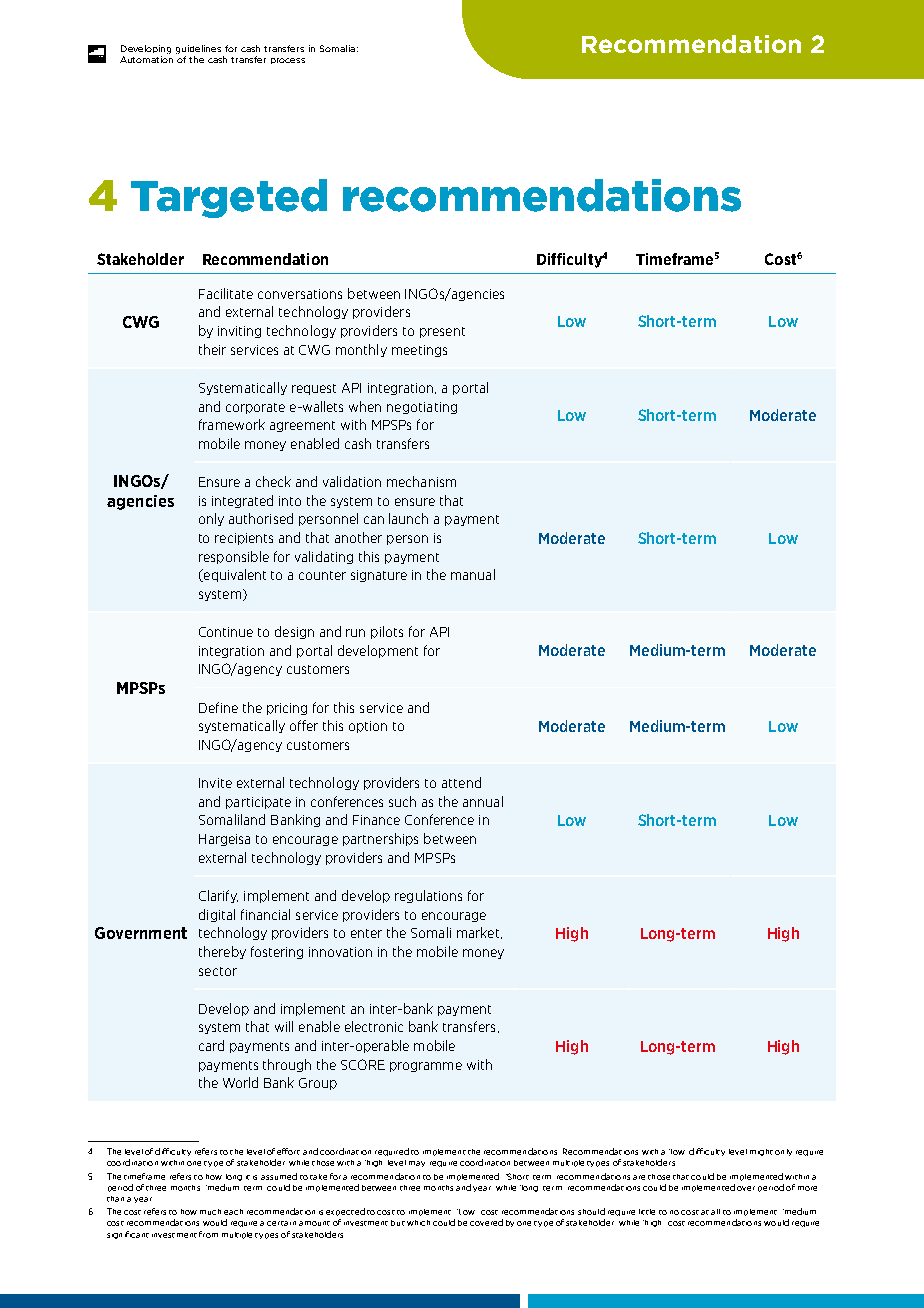 The height and width of the page is (1308, 924). What do you see at coordinates (198, 49) in the page?
I see `guidelines` at bounding box center [198, 49].
